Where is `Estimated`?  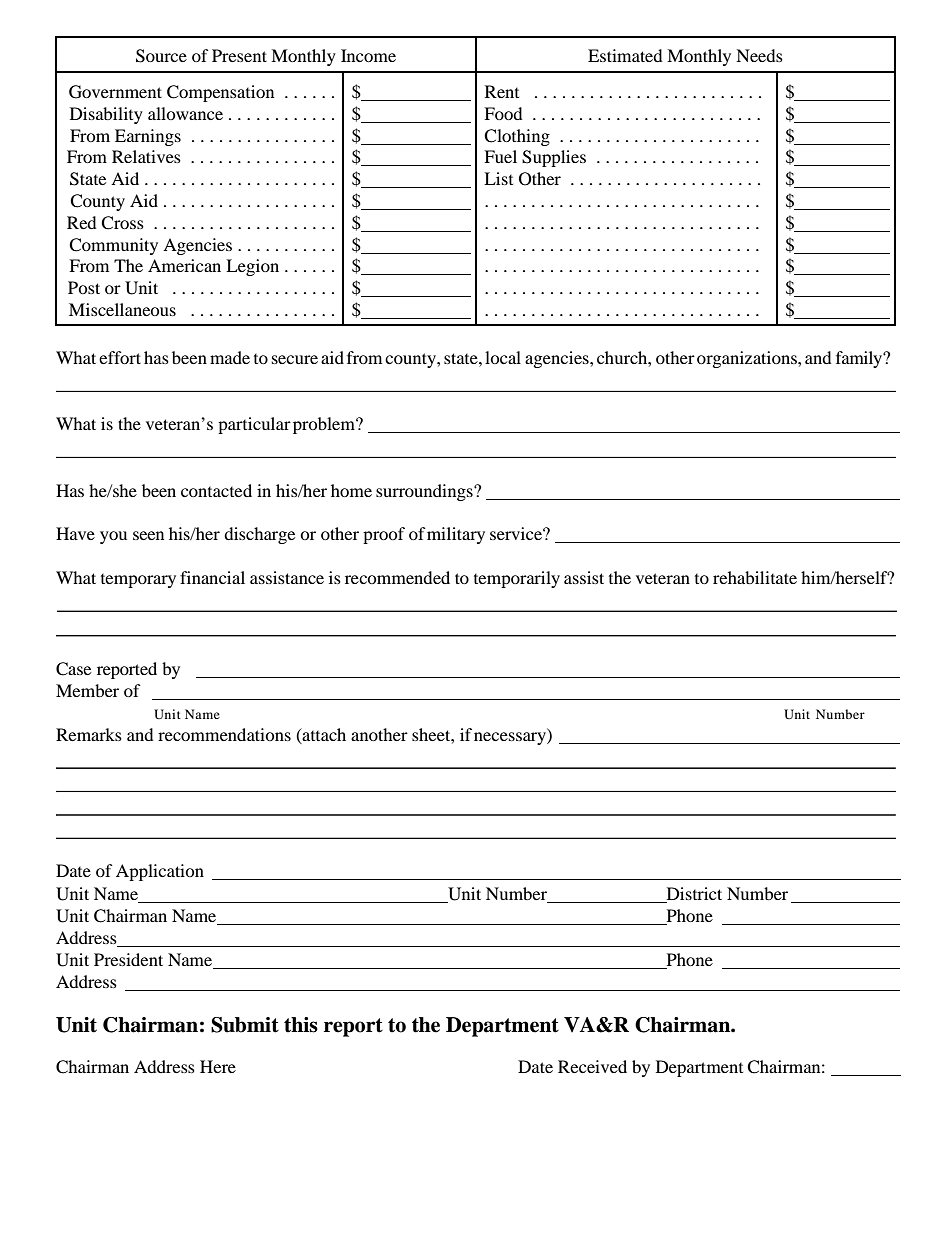 Estimated is located at coordinates (625, 55).
